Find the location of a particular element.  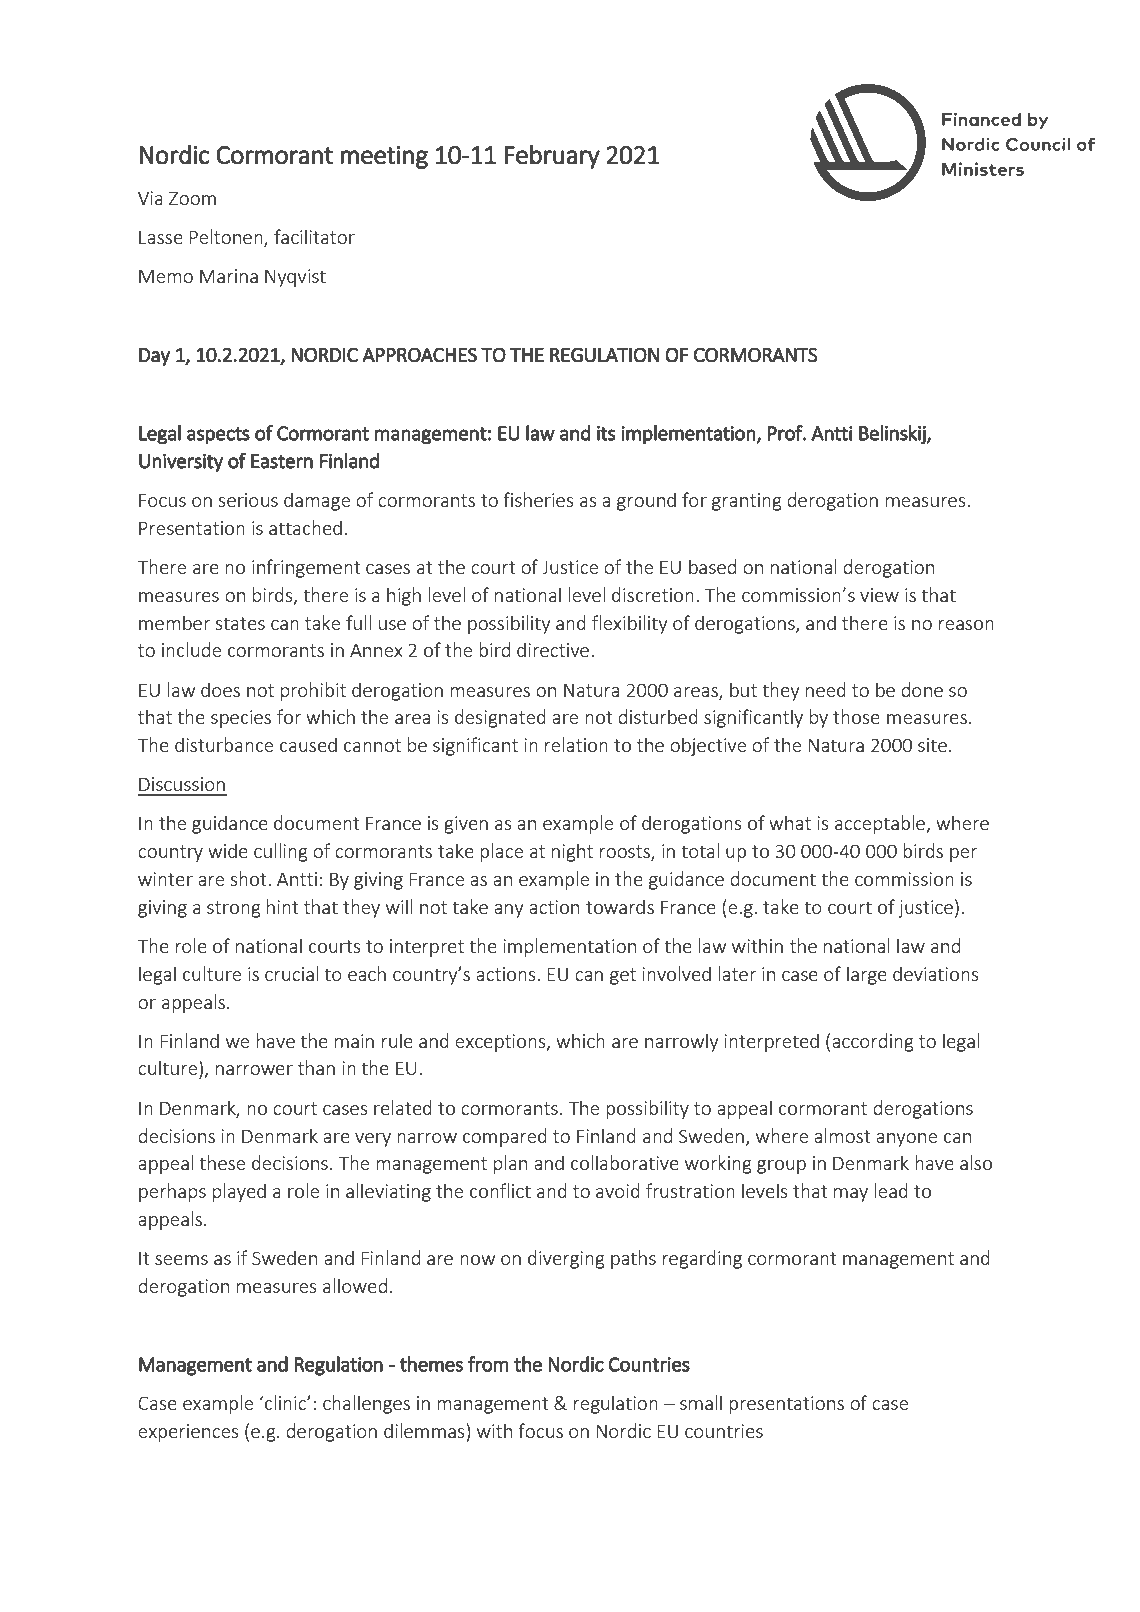

experiences is located at coordinates (188, 1433).
